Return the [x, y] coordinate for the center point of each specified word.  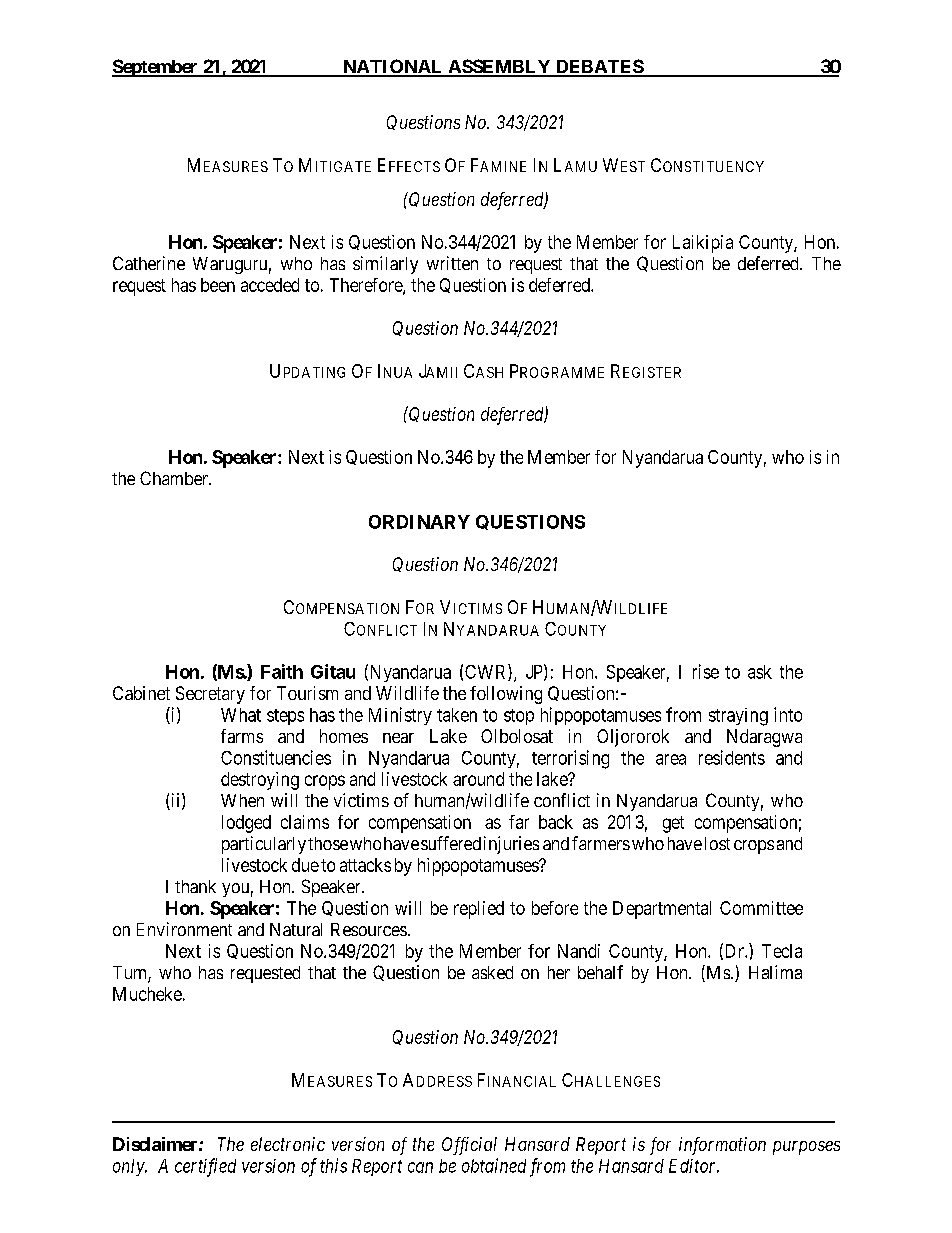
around [478, 779]
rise [706, 671]
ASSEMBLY [499, 67]
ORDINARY [419, 522]
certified [205, 1167]
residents [732, 757]
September [156, 68]
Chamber [175, 478]
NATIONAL [393, 67]
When [242, 800]
